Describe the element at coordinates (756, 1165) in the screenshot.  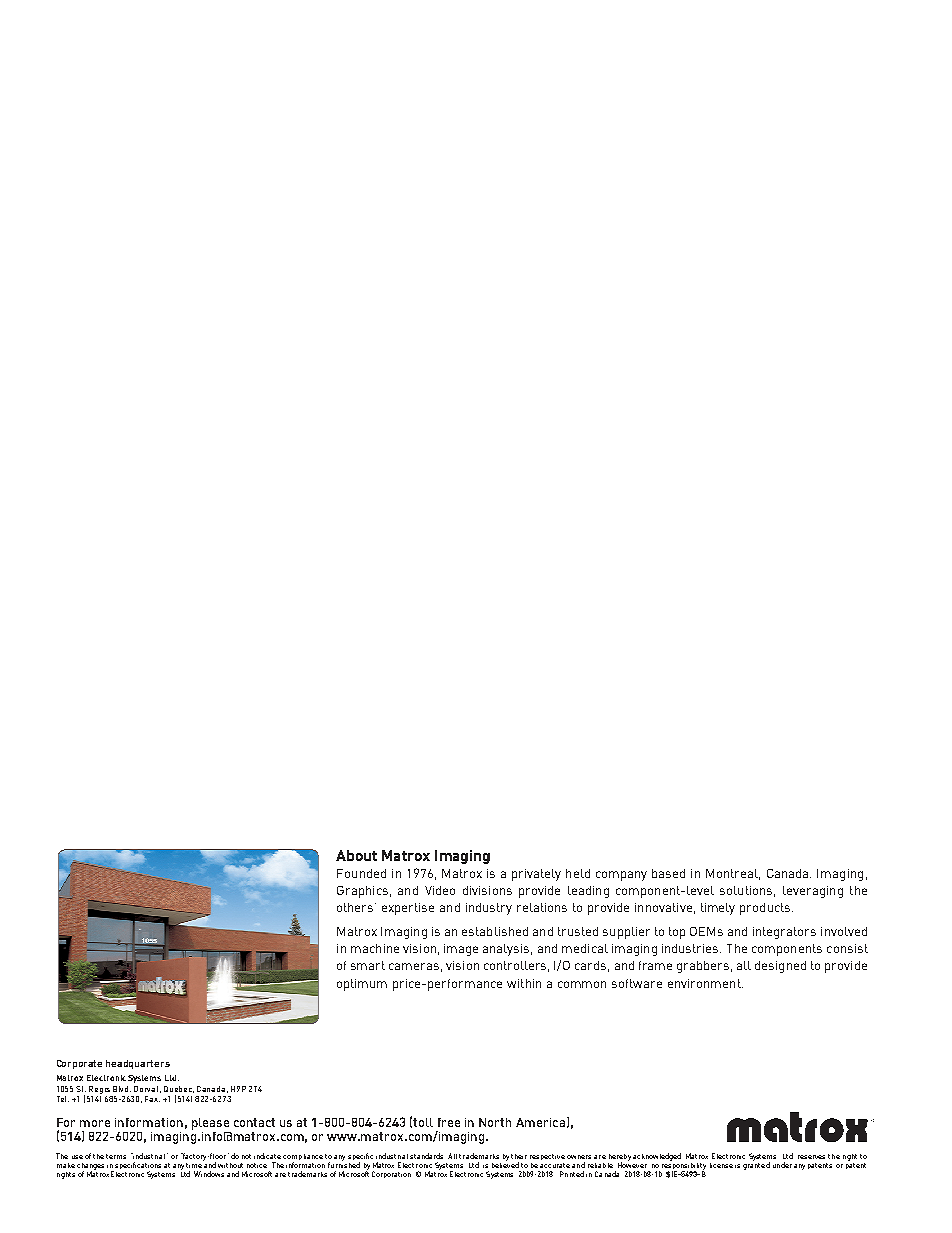
I see `granted` at that location.
